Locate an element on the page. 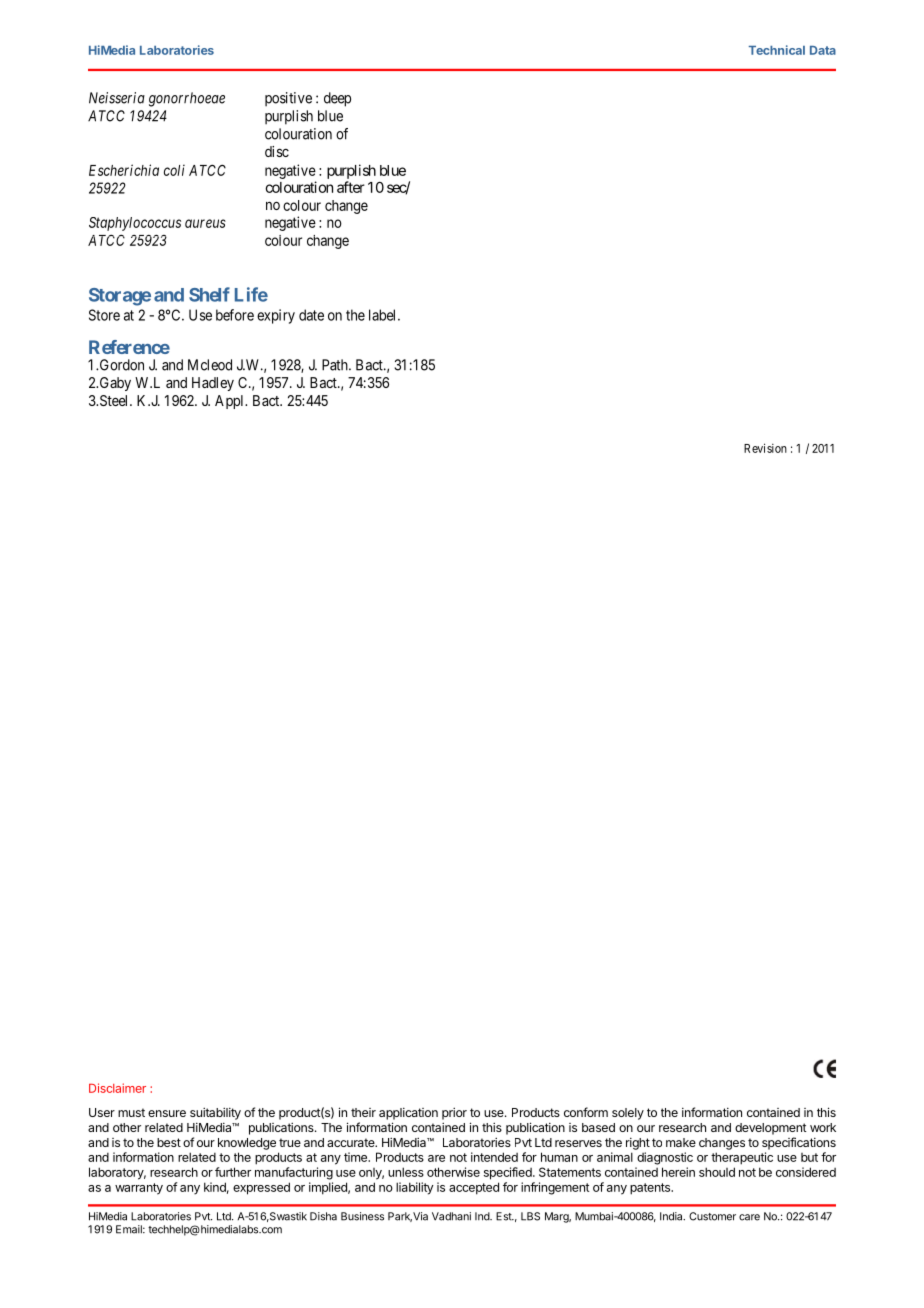 The image size is (924, 1308). Hadley is located at coordinates (213, 384).
